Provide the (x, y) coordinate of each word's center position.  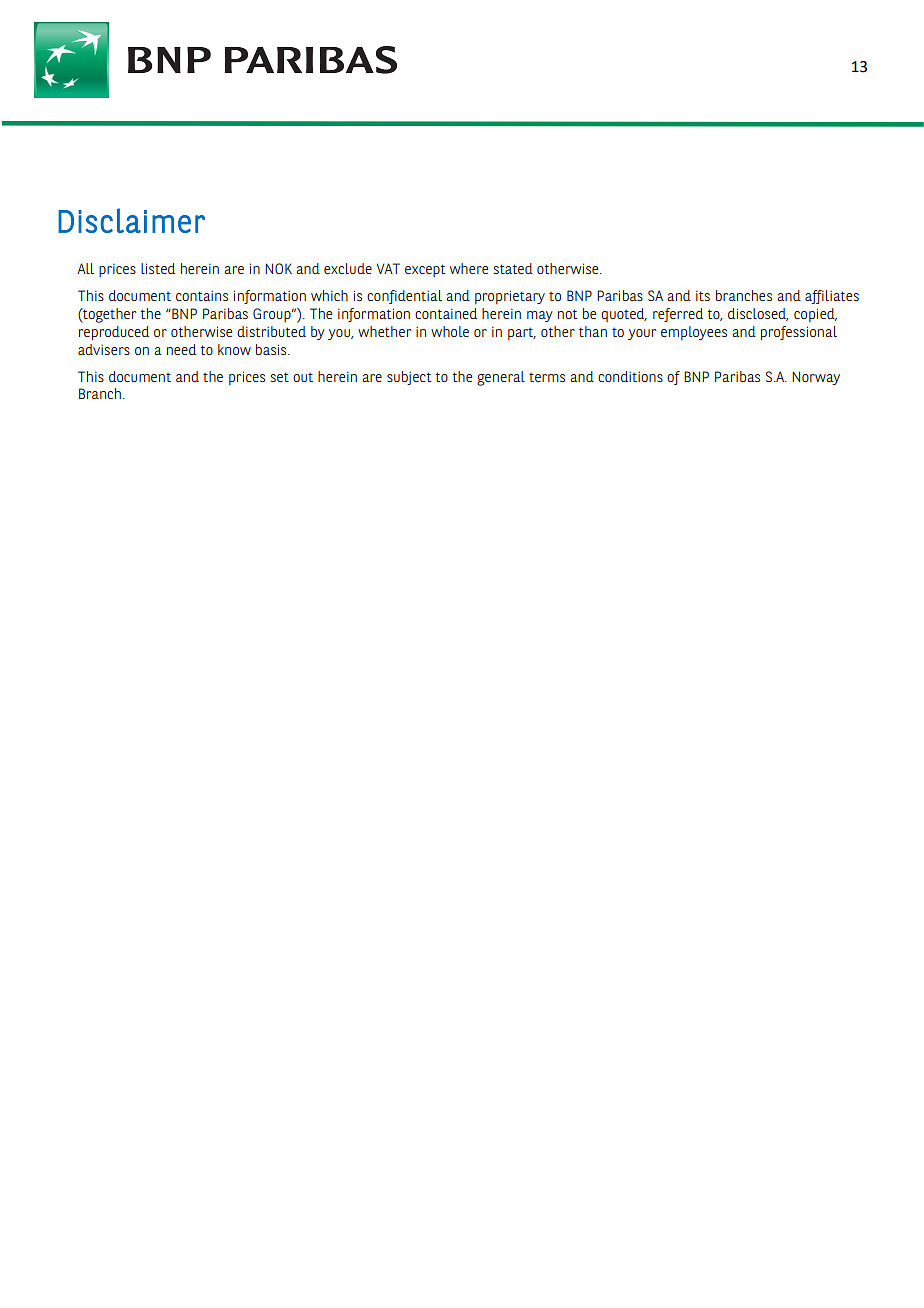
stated (513, 268)
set (280, 377)
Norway (816, 378)
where (469, 268)
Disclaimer (131, 220)
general (501, 378)
